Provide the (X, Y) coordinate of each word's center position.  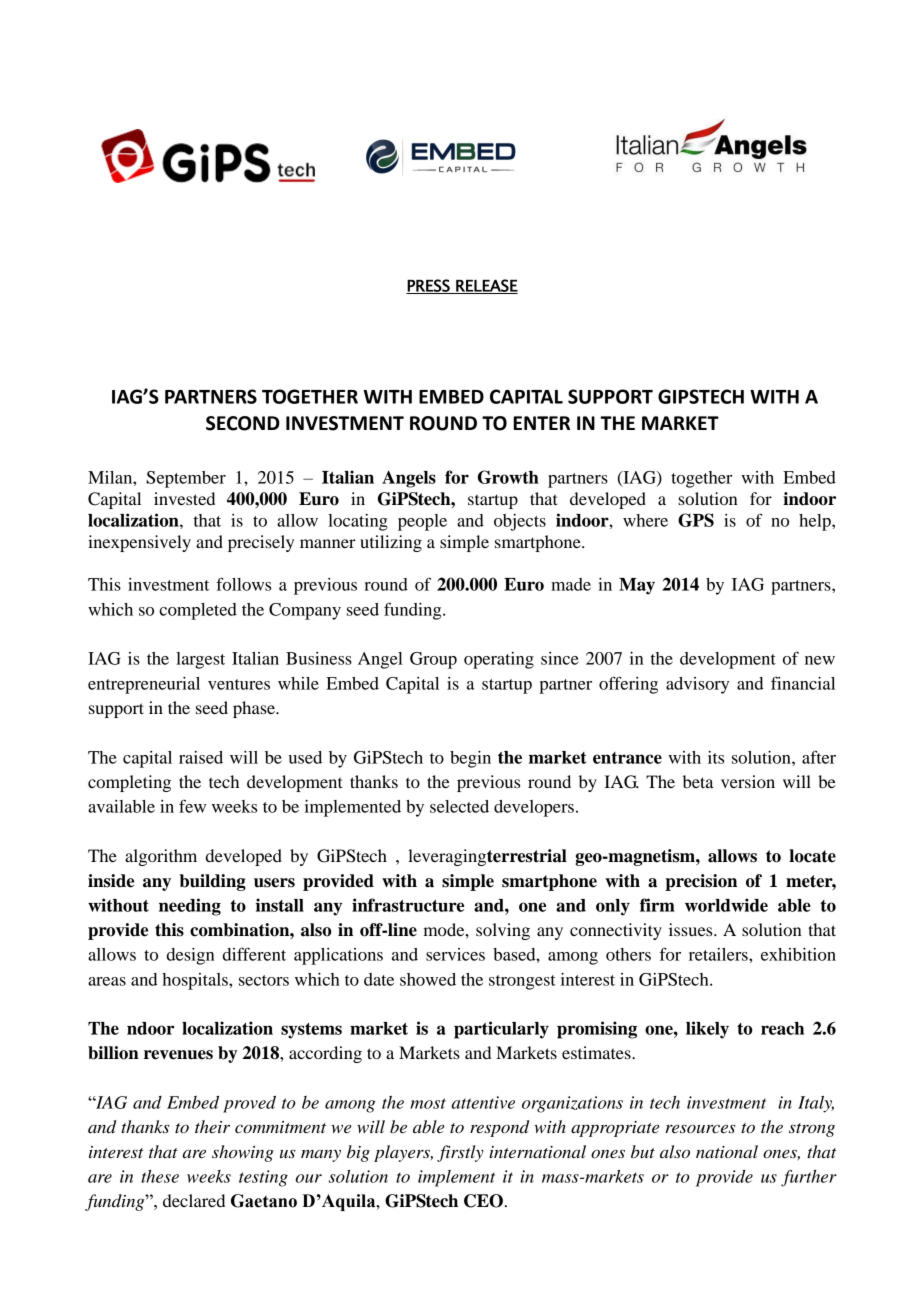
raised (201, 757)
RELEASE (486, 286)
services (455, 954)
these (160, 1176)
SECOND (243, 423)
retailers (719, 954)
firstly (460, 1153)
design (190, 956)
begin (470, 759)
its (716, 757)
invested (184, 498)
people (422, 522)
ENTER (541, 423)
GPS (696, 520)
